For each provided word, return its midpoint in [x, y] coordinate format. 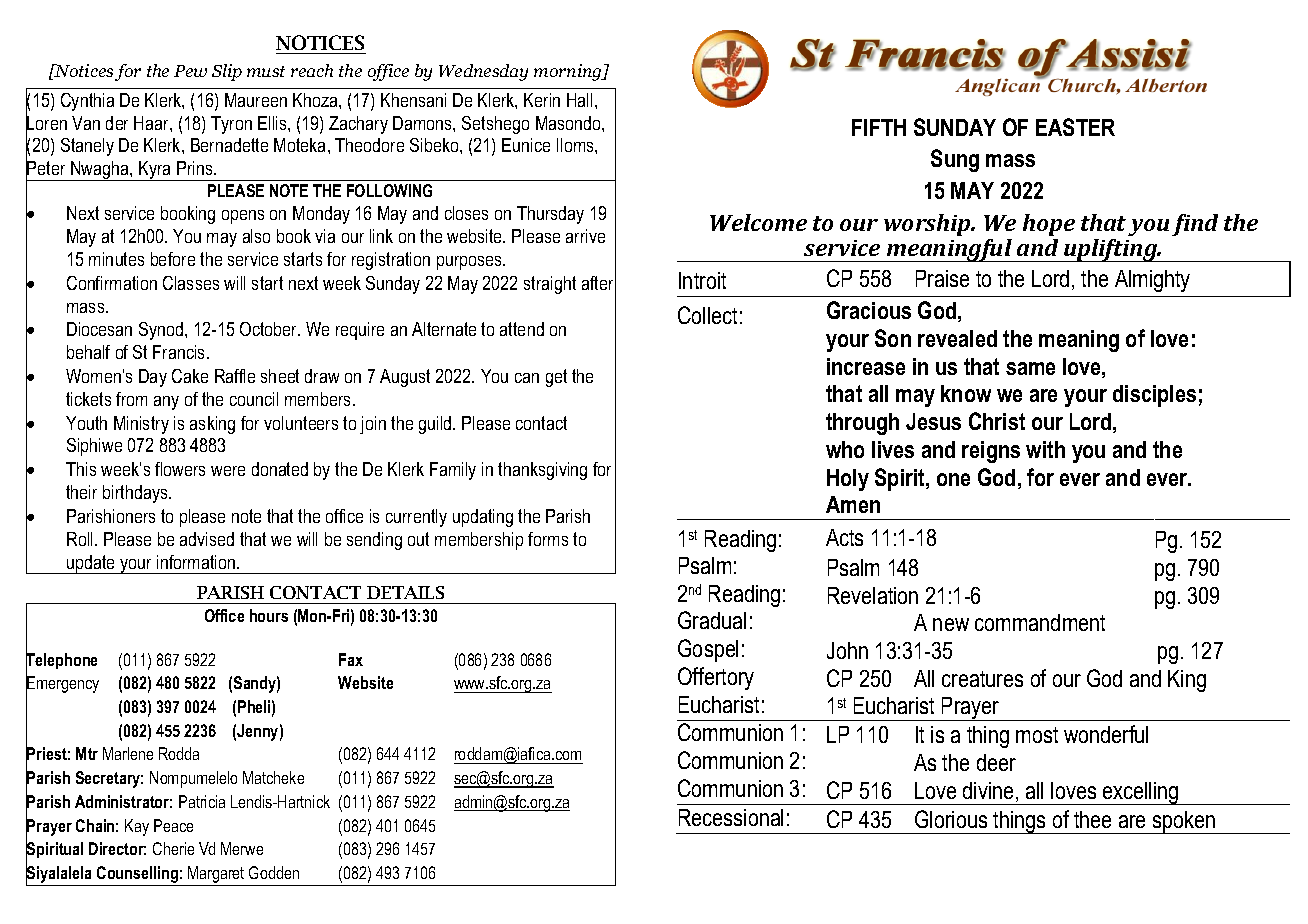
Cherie [173, 848]
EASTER [1075, 127]
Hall [579, 100]
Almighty [1152, 281]
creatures [982, 679]
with [1045, 449]
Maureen [256, 100]
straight [550, 285]
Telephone [61, 661]
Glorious [951, 819]
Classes [191, 283]
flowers [180, 469]
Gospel [708, 650]
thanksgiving [542, 471]
